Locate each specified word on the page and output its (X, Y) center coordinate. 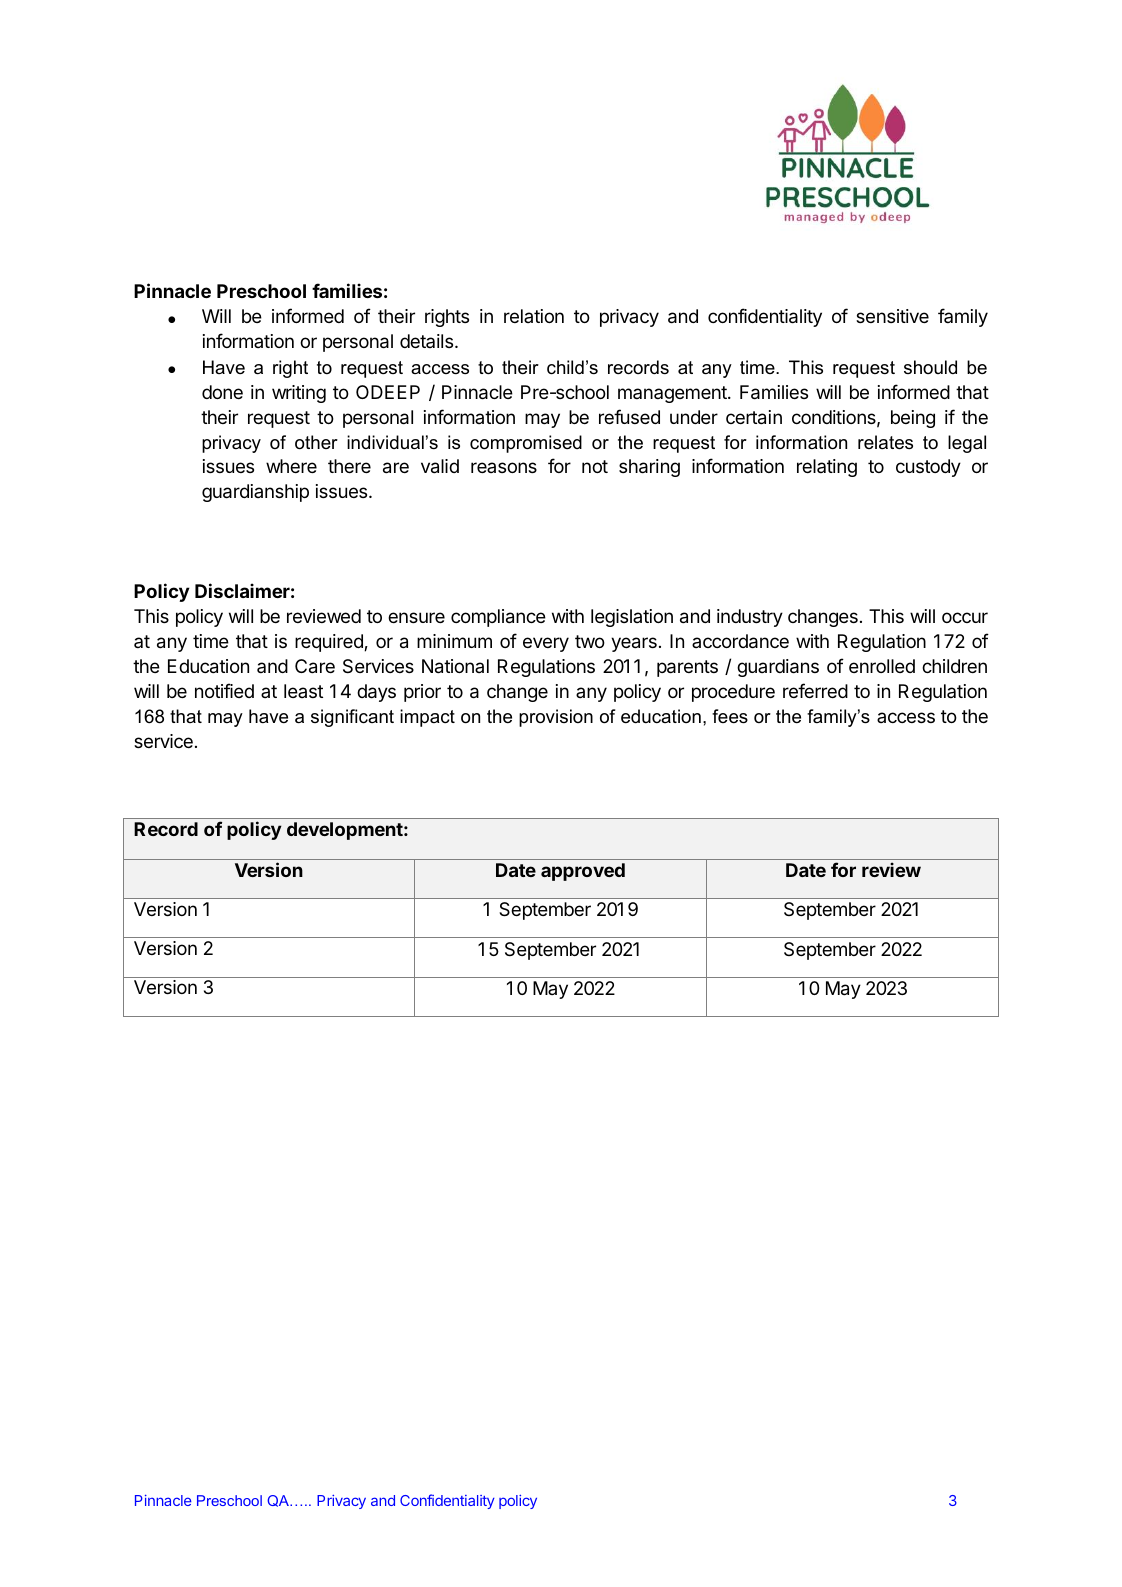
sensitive (892, 316)
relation (534, 316)
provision (556, 718)
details (426, 341)
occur (965, 617)
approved (583, 872)
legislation (632, 618)
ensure (416, 617)
